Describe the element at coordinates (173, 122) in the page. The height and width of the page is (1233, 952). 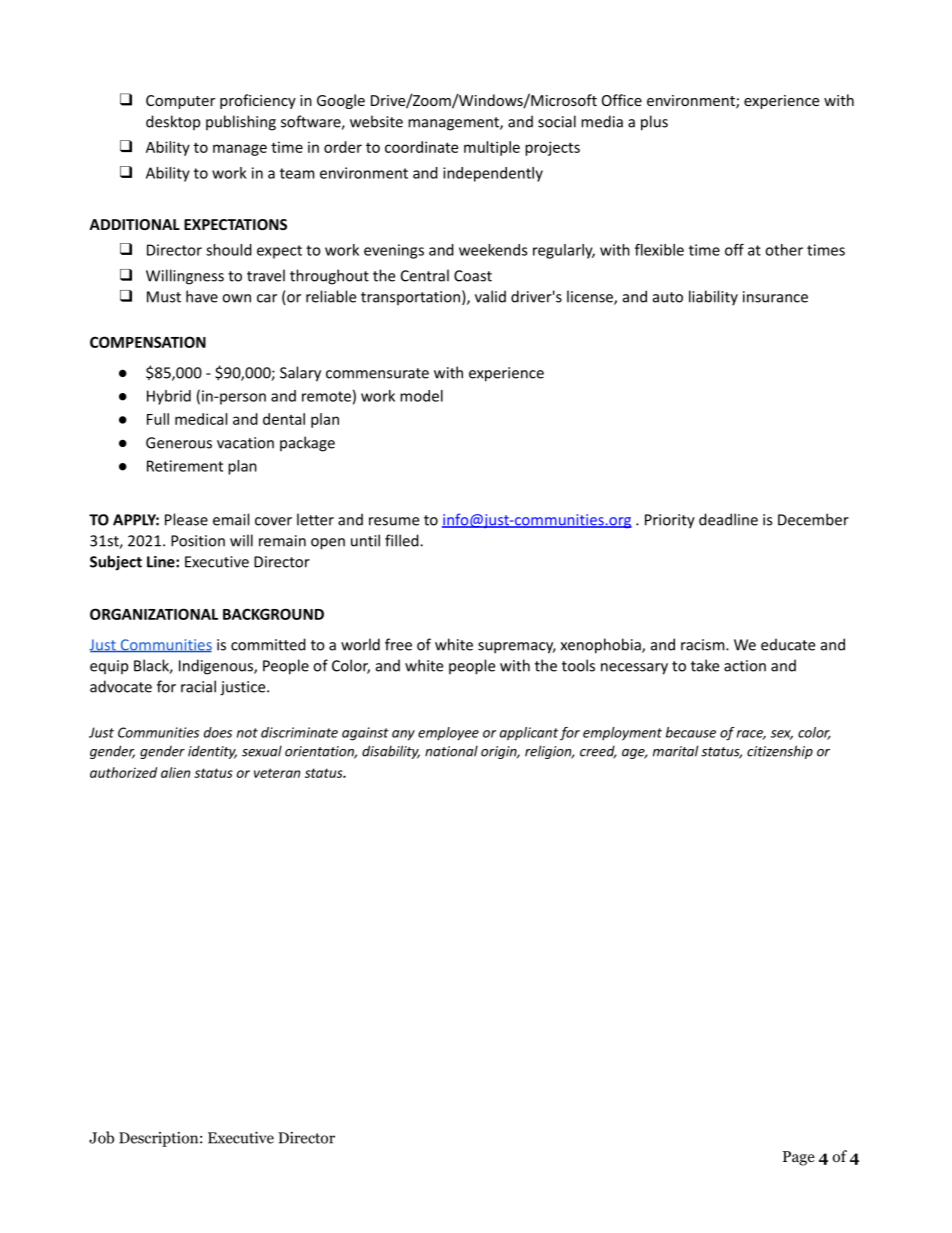
I see `desktop` at that location.
